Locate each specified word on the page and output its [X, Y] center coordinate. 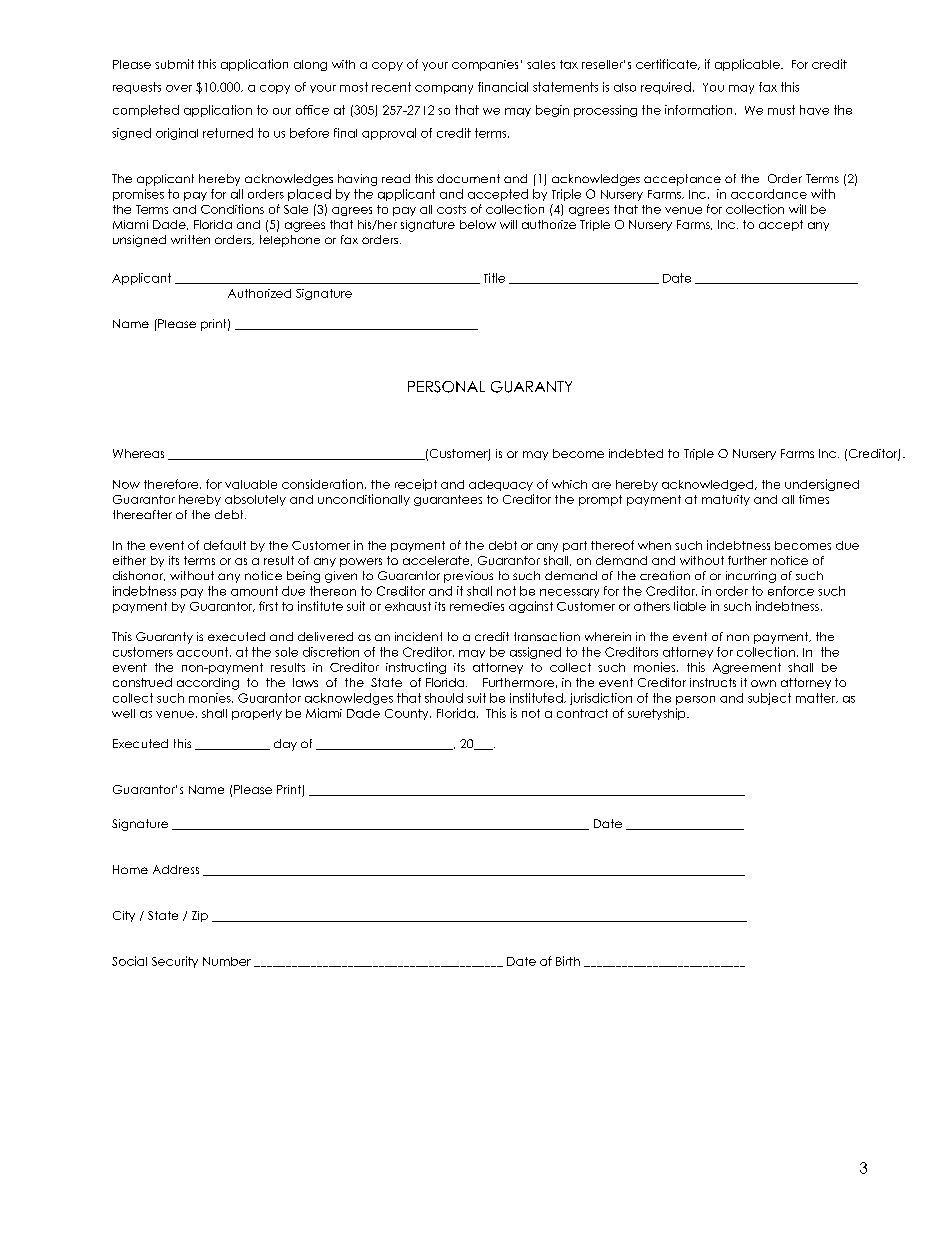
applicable [748, 65]
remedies [477, 606]
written [190, 239]
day [285, 745]
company [444, 89]
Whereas [138, 453]
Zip [200, 916]
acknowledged [709, 485]
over [179, 88]
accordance [769, 194]
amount [254, 591]
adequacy [501, 485]
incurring [751, 577]
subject [769, 699]
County [408, 714]
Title [494, 278]
